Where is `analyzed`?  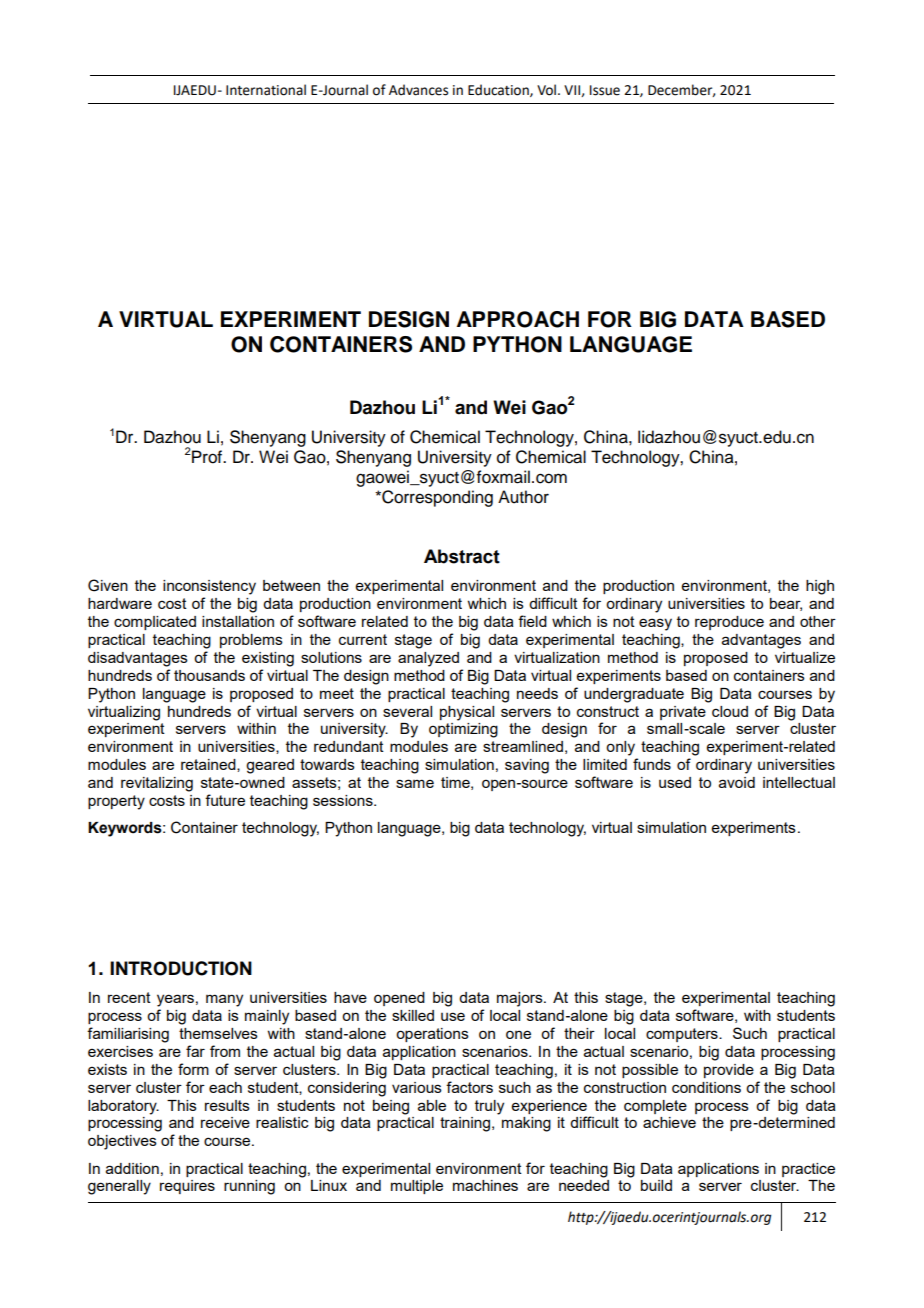 analyzed is located at coordinates (428, 659).
